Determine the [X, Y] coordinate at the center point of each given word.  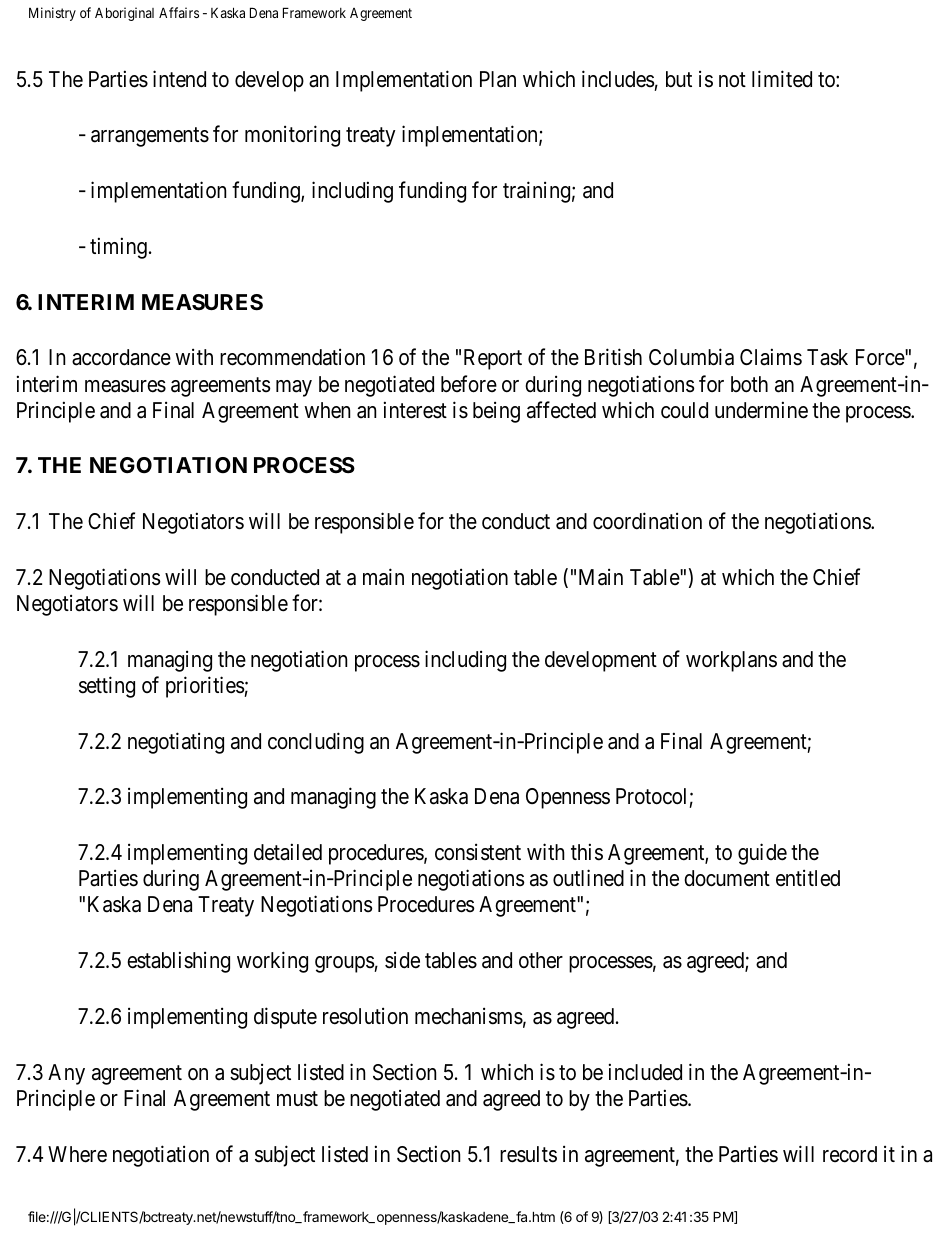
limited [782, 79]
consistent [478, 852]
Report [493, 359]
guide [762, 854]
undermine [761, 410]
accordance [121, 357]
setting [107, 687]
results [528, 1154]
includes [618, 79]
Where [77, 1154]
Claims [771, 357]
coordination [647, 521]
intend [179, 79]
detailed [288, 852]
